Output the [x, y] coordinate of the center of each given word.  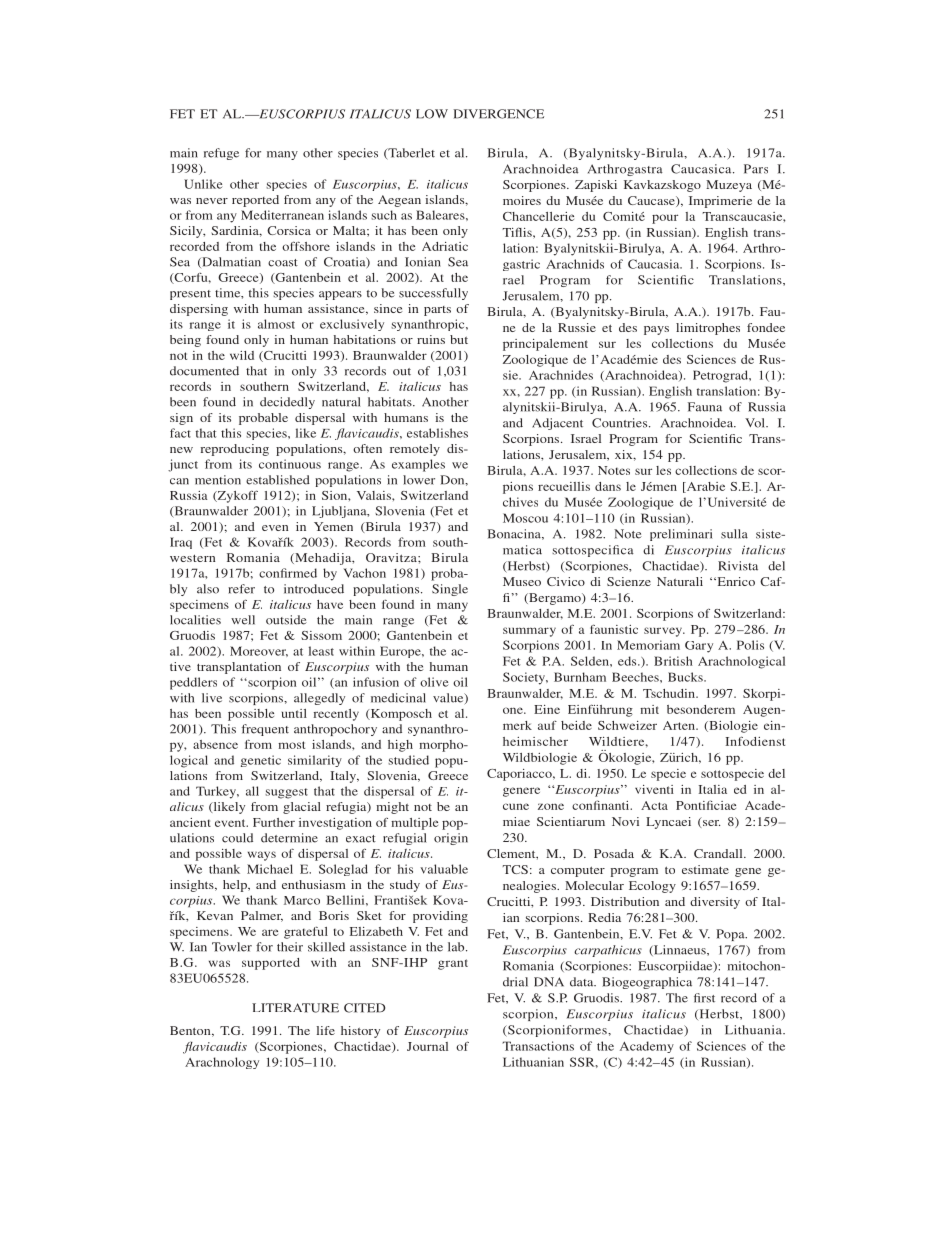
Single [450, 590]
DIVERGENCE [498, 114]
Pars [756, 169]
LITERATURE [295, 1008]
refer [241, 589]
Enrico [735, 581]
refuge [221, 154]
